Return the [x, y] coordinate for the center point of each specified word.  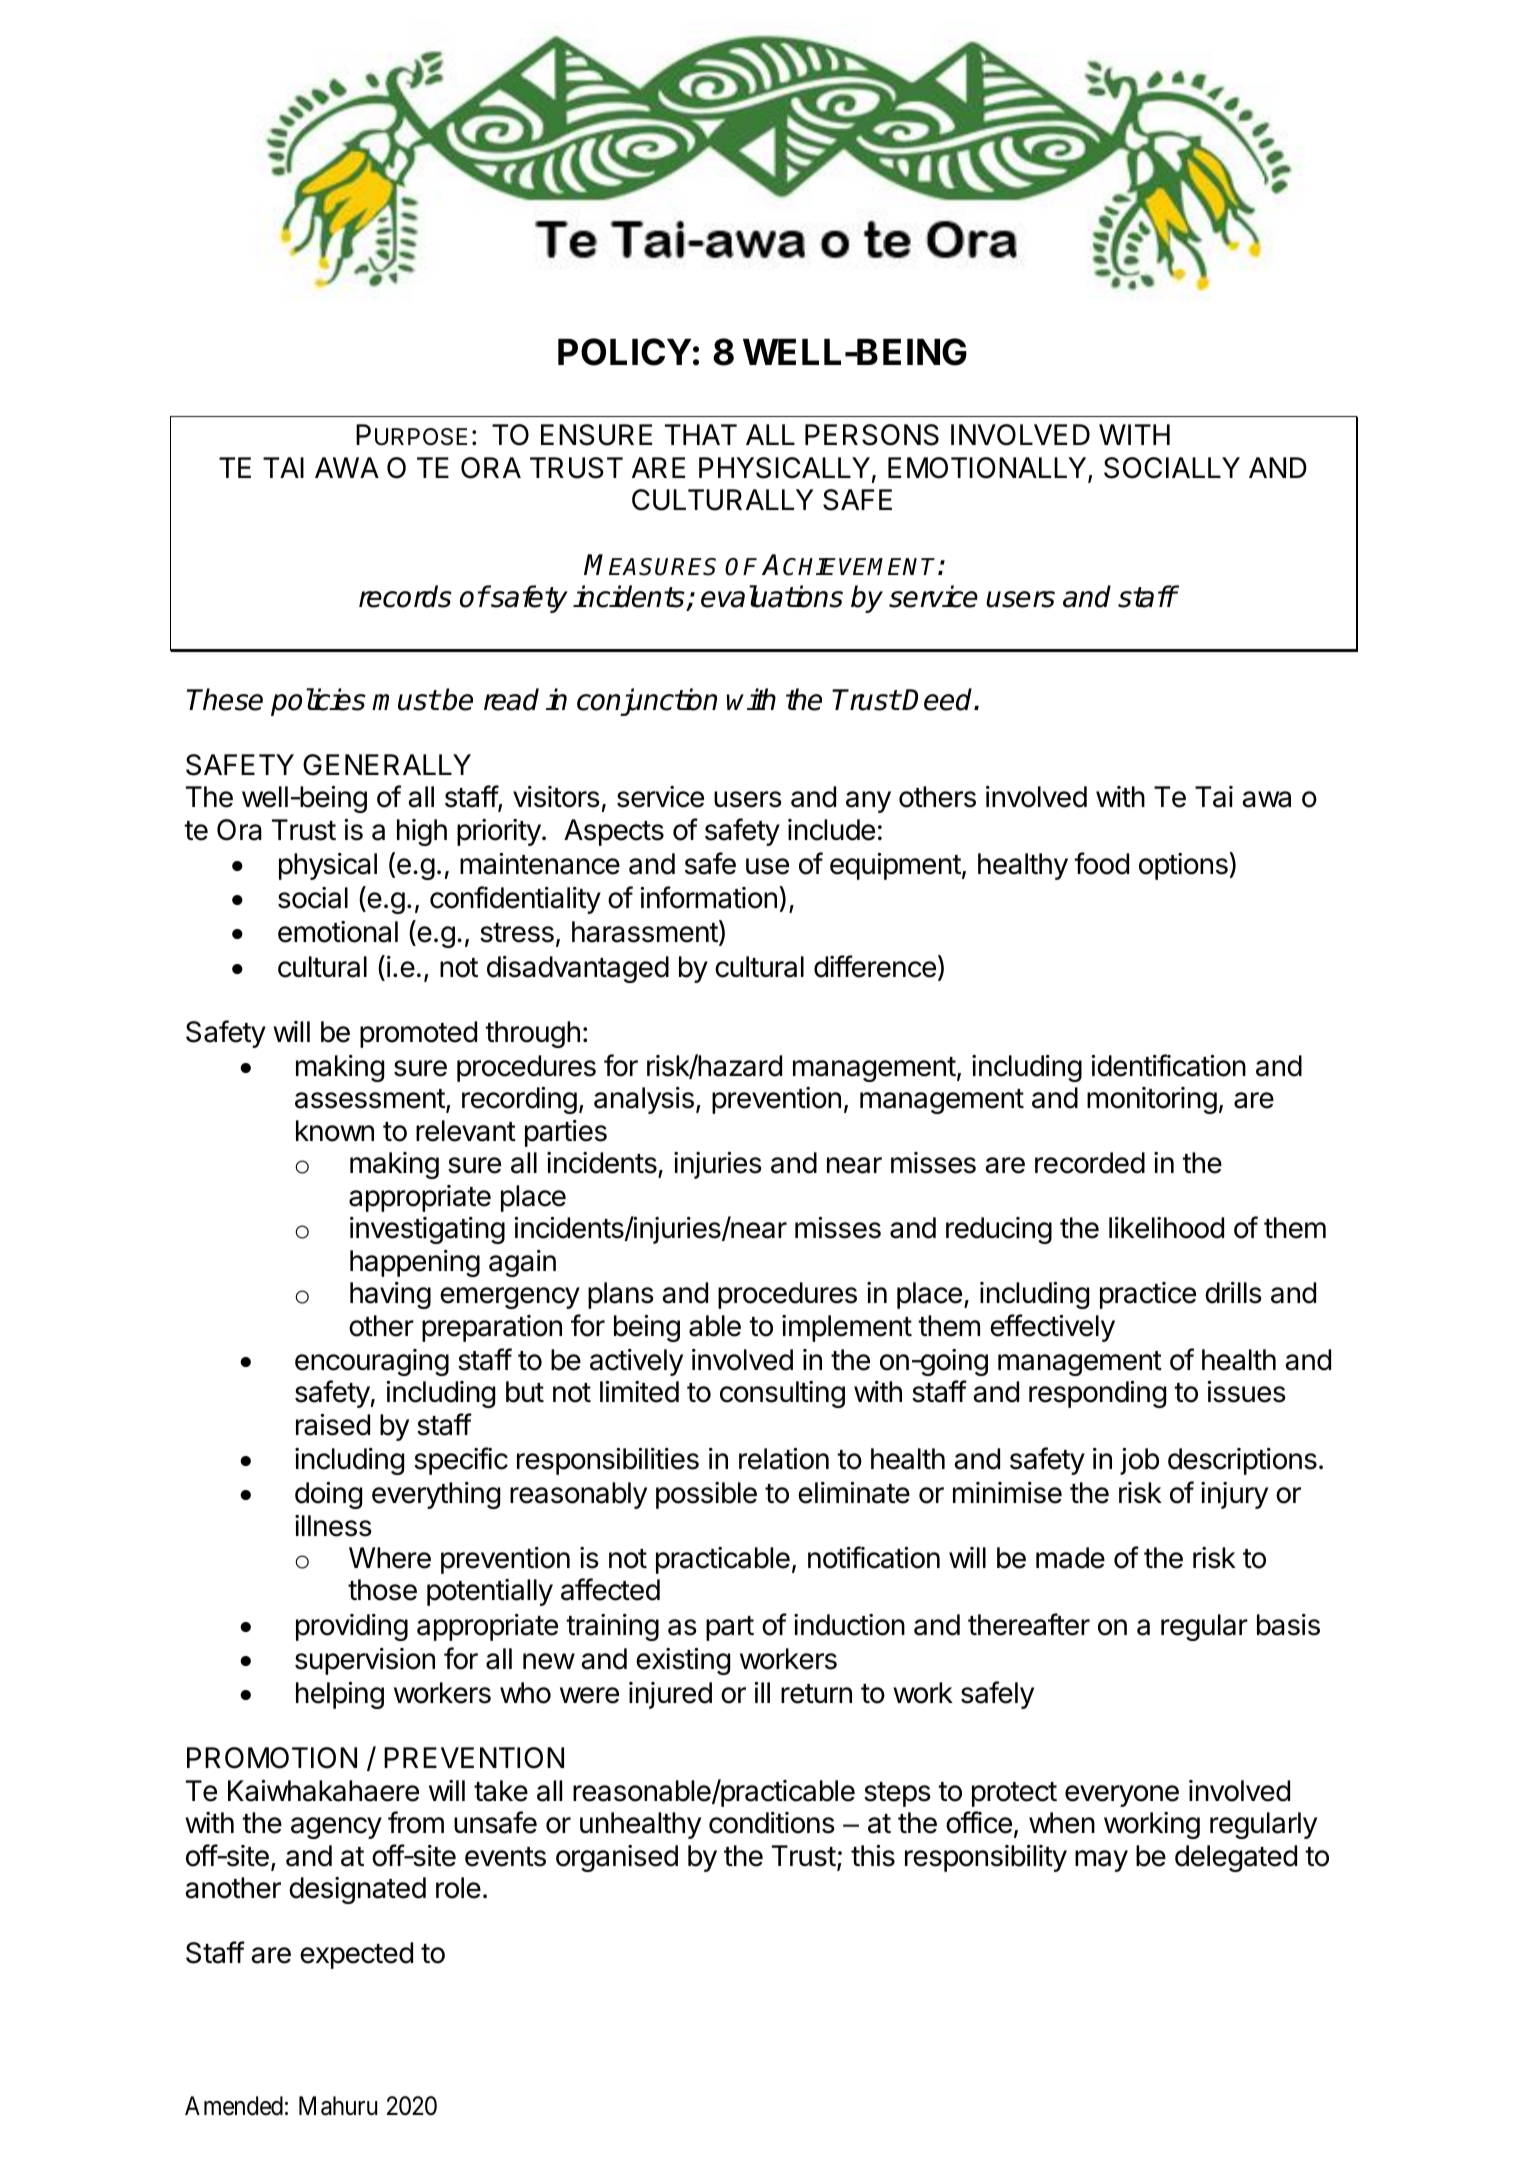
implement [847, 1328]
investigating [427, 1230]
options [1184, 866]
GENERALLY [387, 765]
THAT [701, 434]
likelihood [1166, 1228]
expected [356, 1955]
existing [683, 1661]
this [873, 1856]
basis [1288, 1625]
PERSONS [872, 435]
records [405, 596]
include [831, 830]
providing [352, 1627]
